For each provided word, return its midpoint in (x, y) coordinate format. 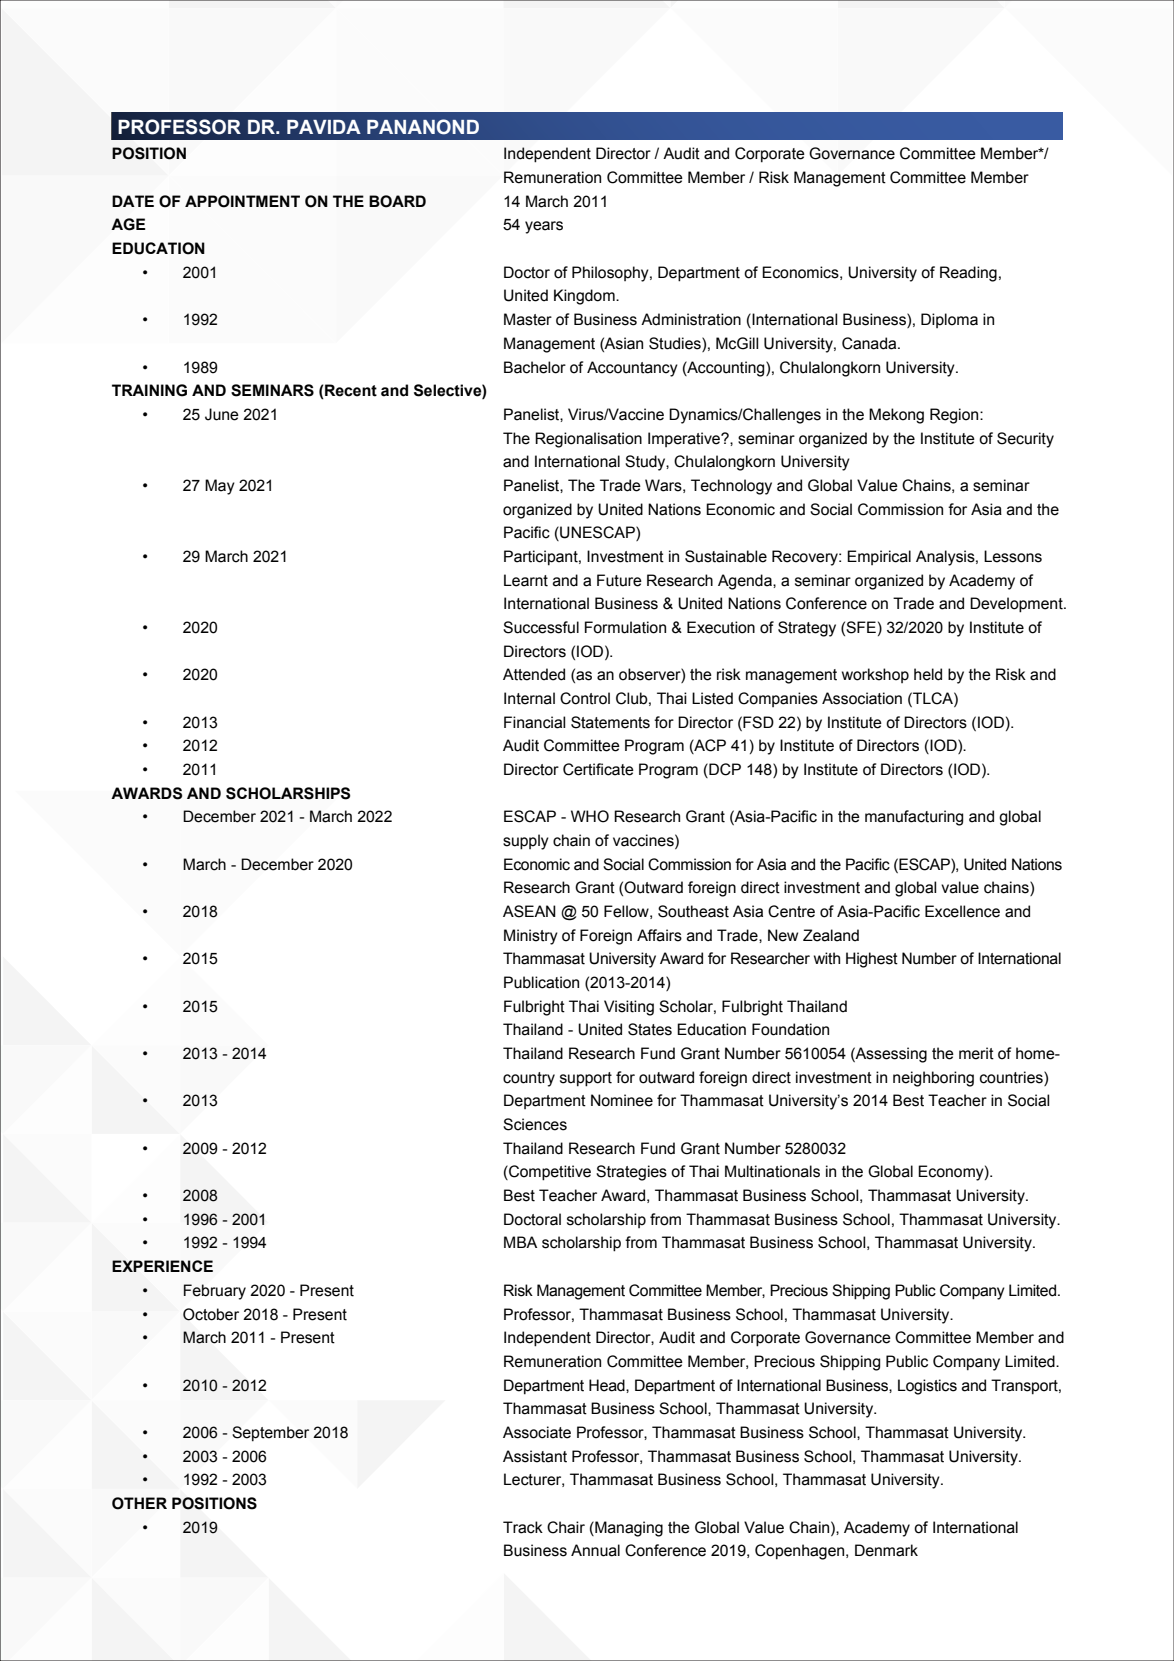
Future (619, 580)
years (544, 227)
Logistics (927, 1387)
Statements (610, 722)
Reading (968, 274)
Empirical (879, 557)
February (215, 1292)
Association (862, 698)
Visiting (629, 1008)
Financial (534, 722)
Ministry (531, 937)
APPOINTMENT (242, 201)
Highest (872, 960)
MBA (520, 1242)
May (220, 487)
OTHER (139, 1503)
